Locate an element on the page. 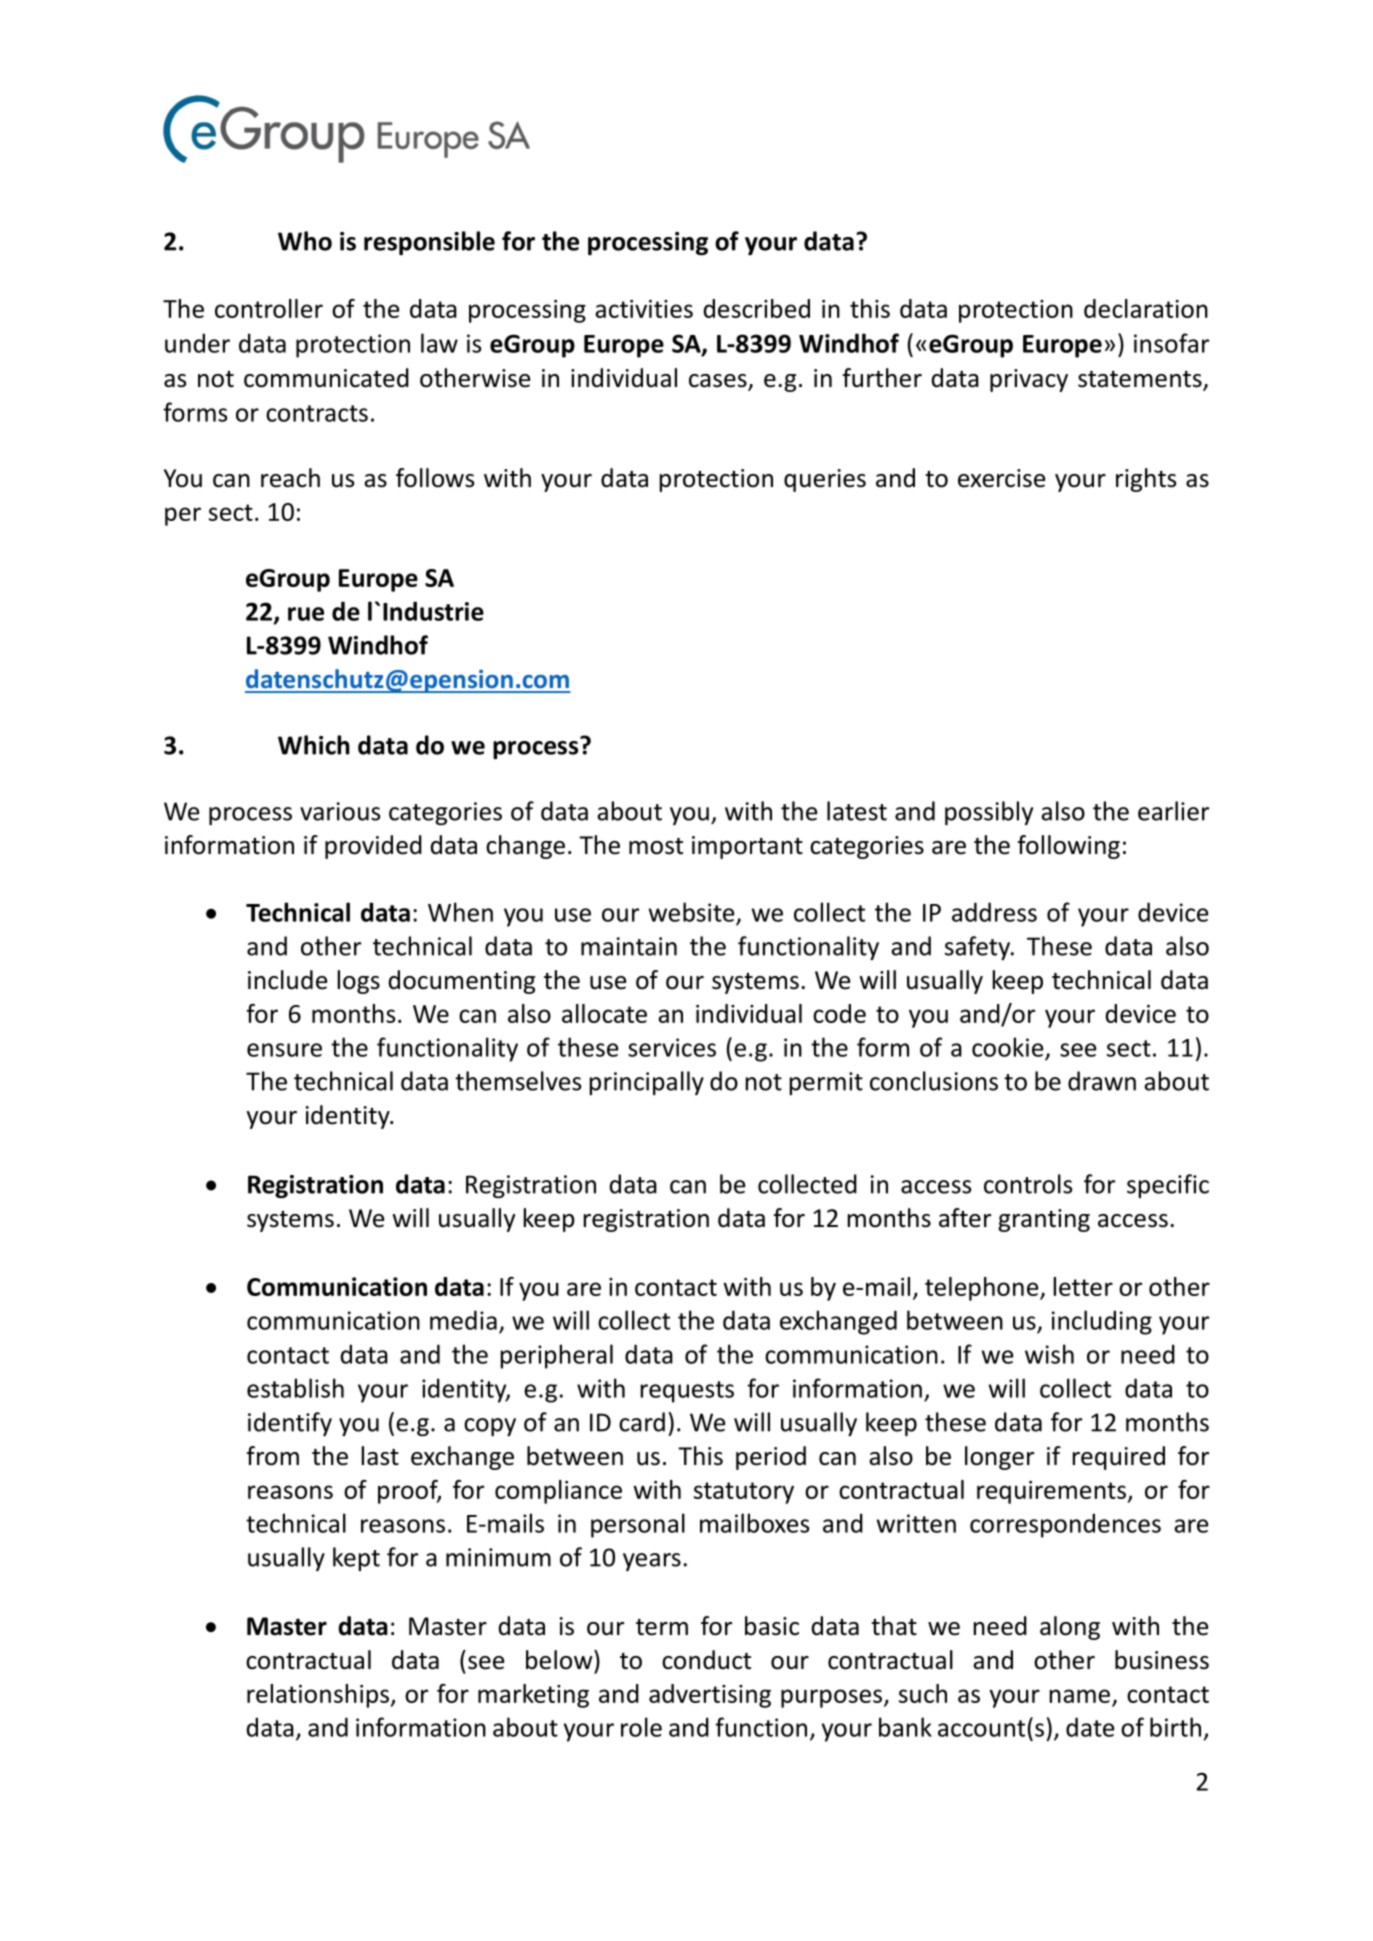  controller is located at coordinates (269, 308).
